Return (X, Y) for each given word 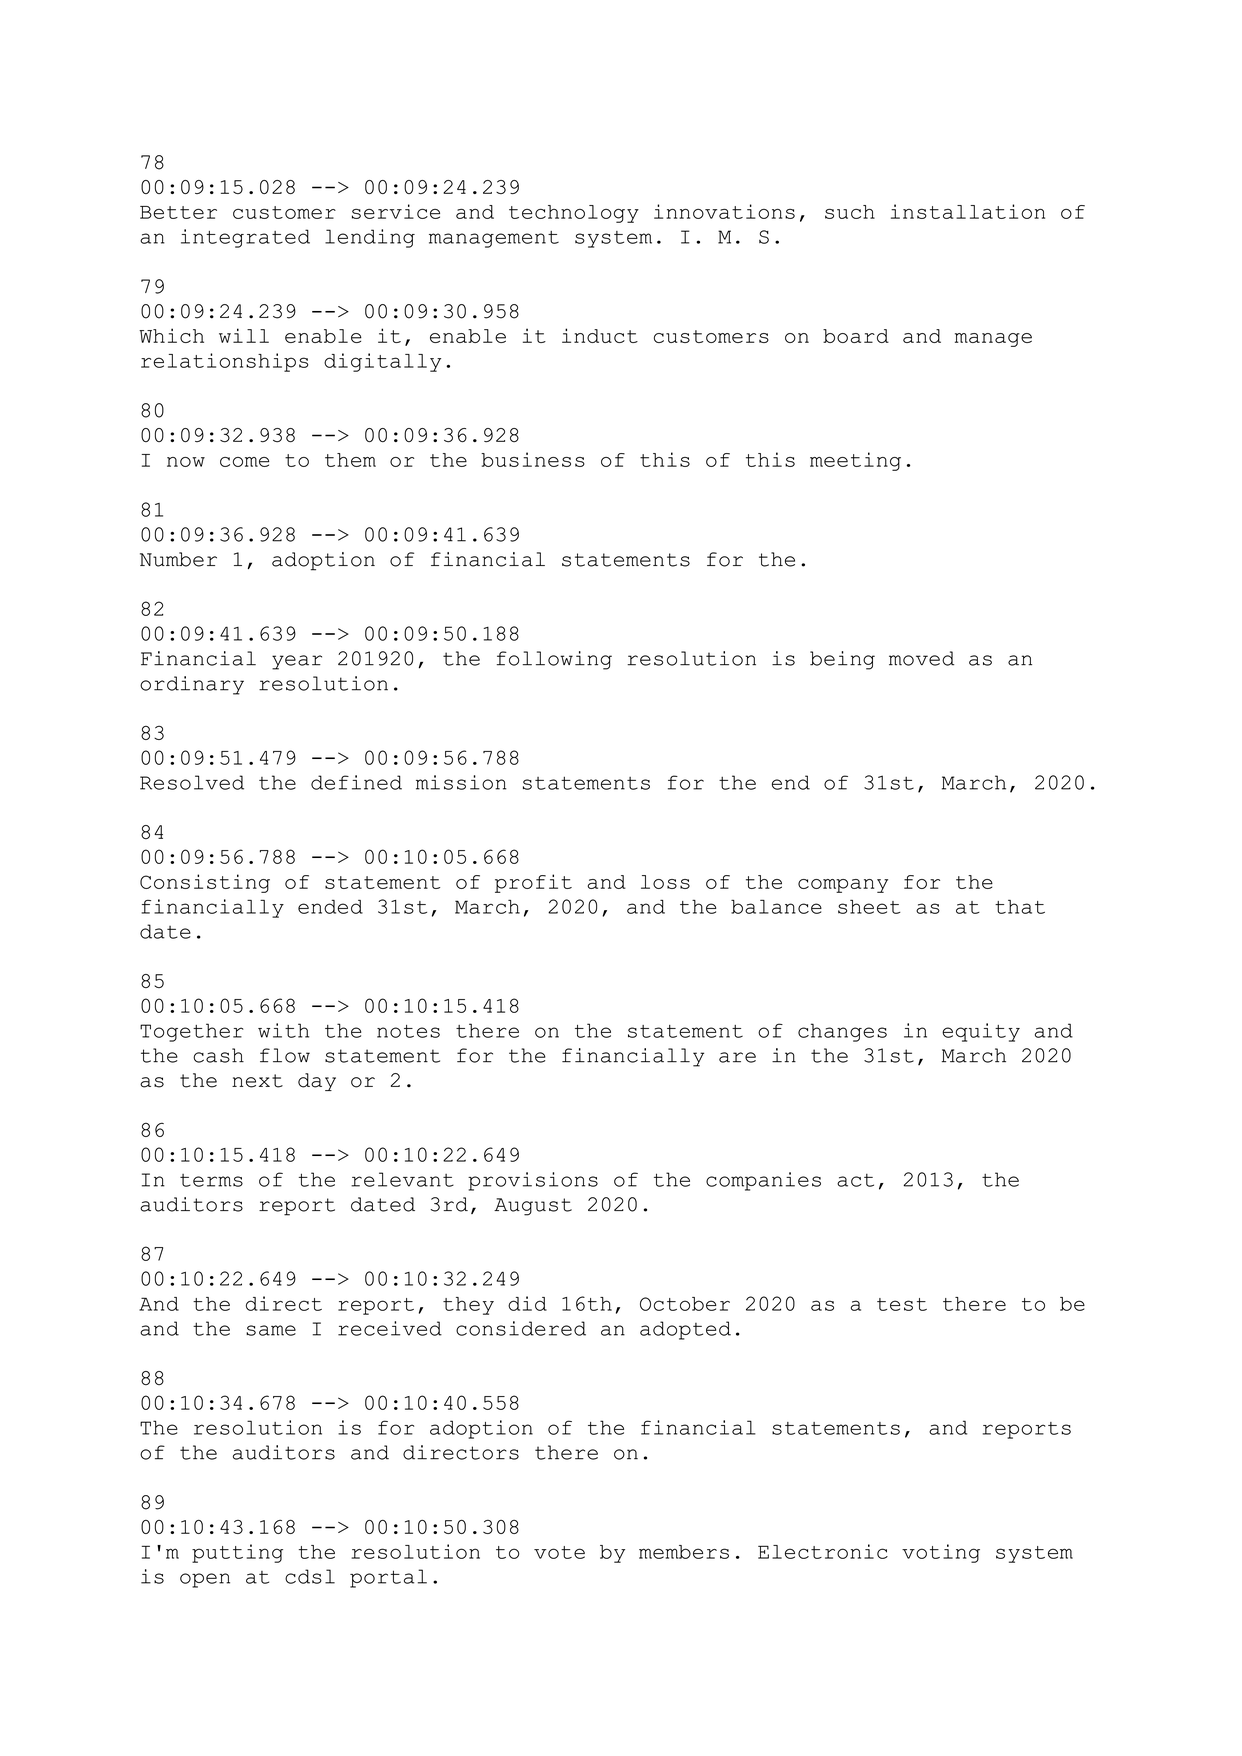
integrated (245, 238)
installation (968, 211)
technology (574, 214)
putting (237, 1553)
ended (330, 907)
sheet (869, 906)
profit (533, 883)
